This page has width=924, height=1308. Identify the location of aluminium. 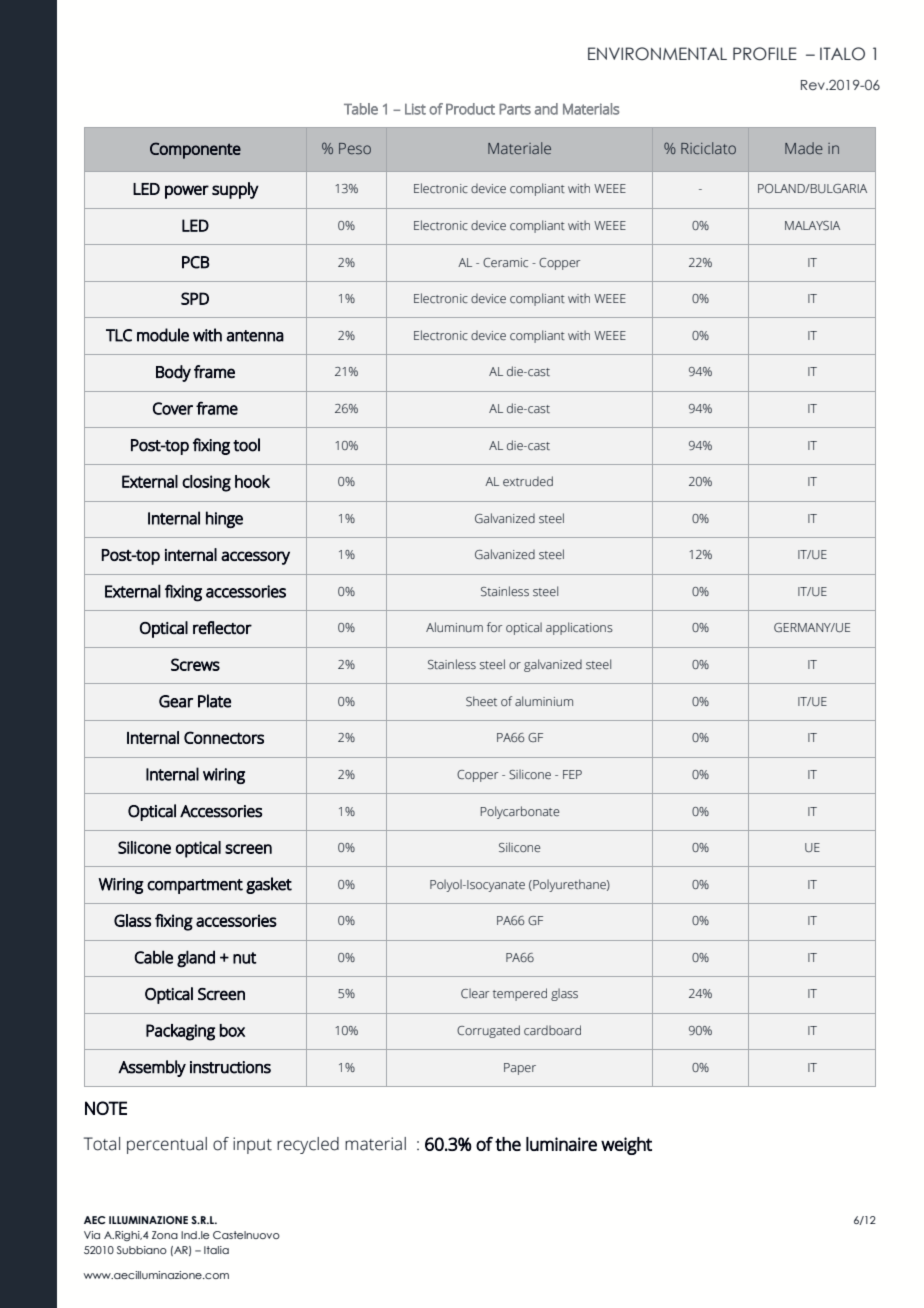
(544, 701).
